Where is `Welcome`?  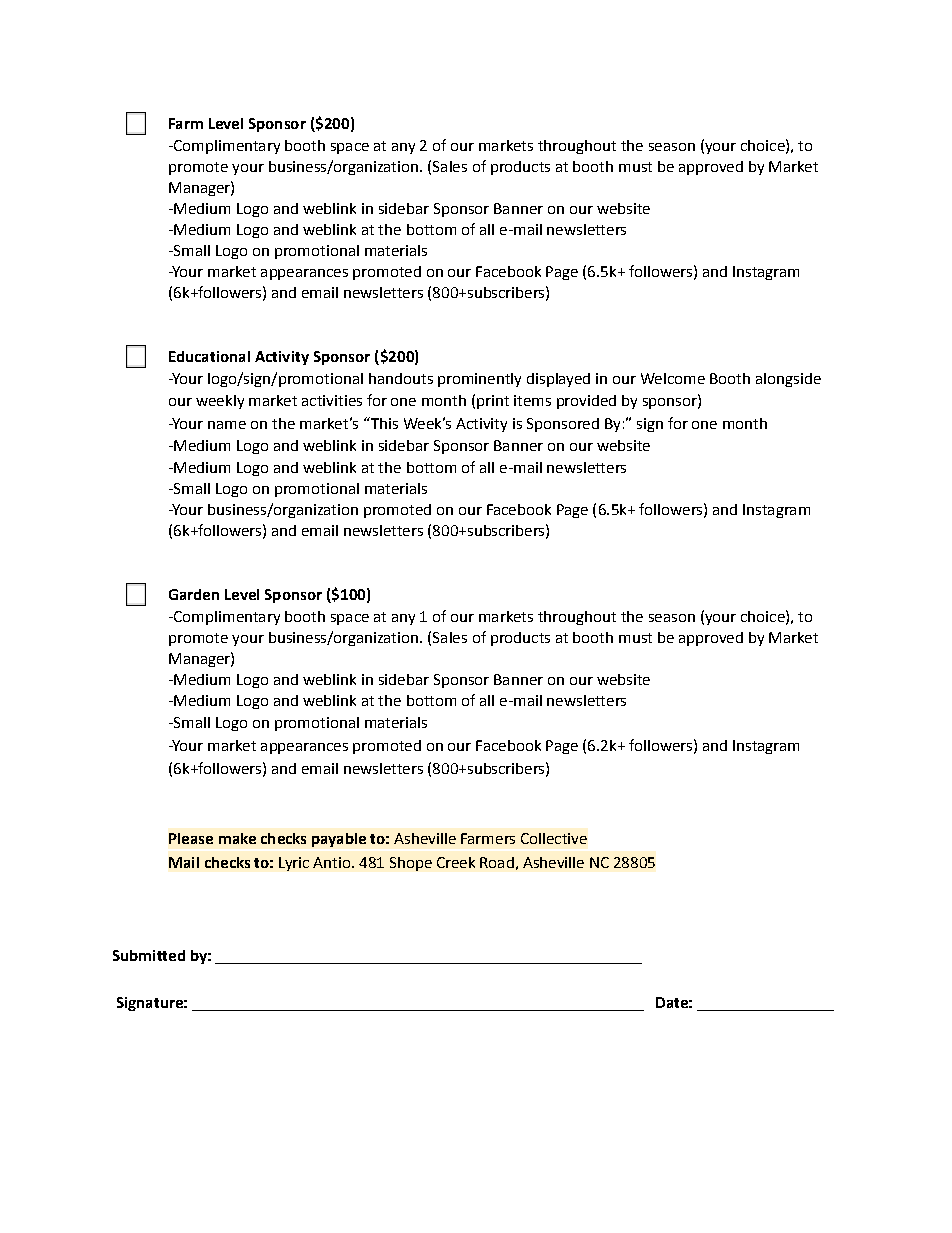
Welcome is located at coordinates (673, 378).
